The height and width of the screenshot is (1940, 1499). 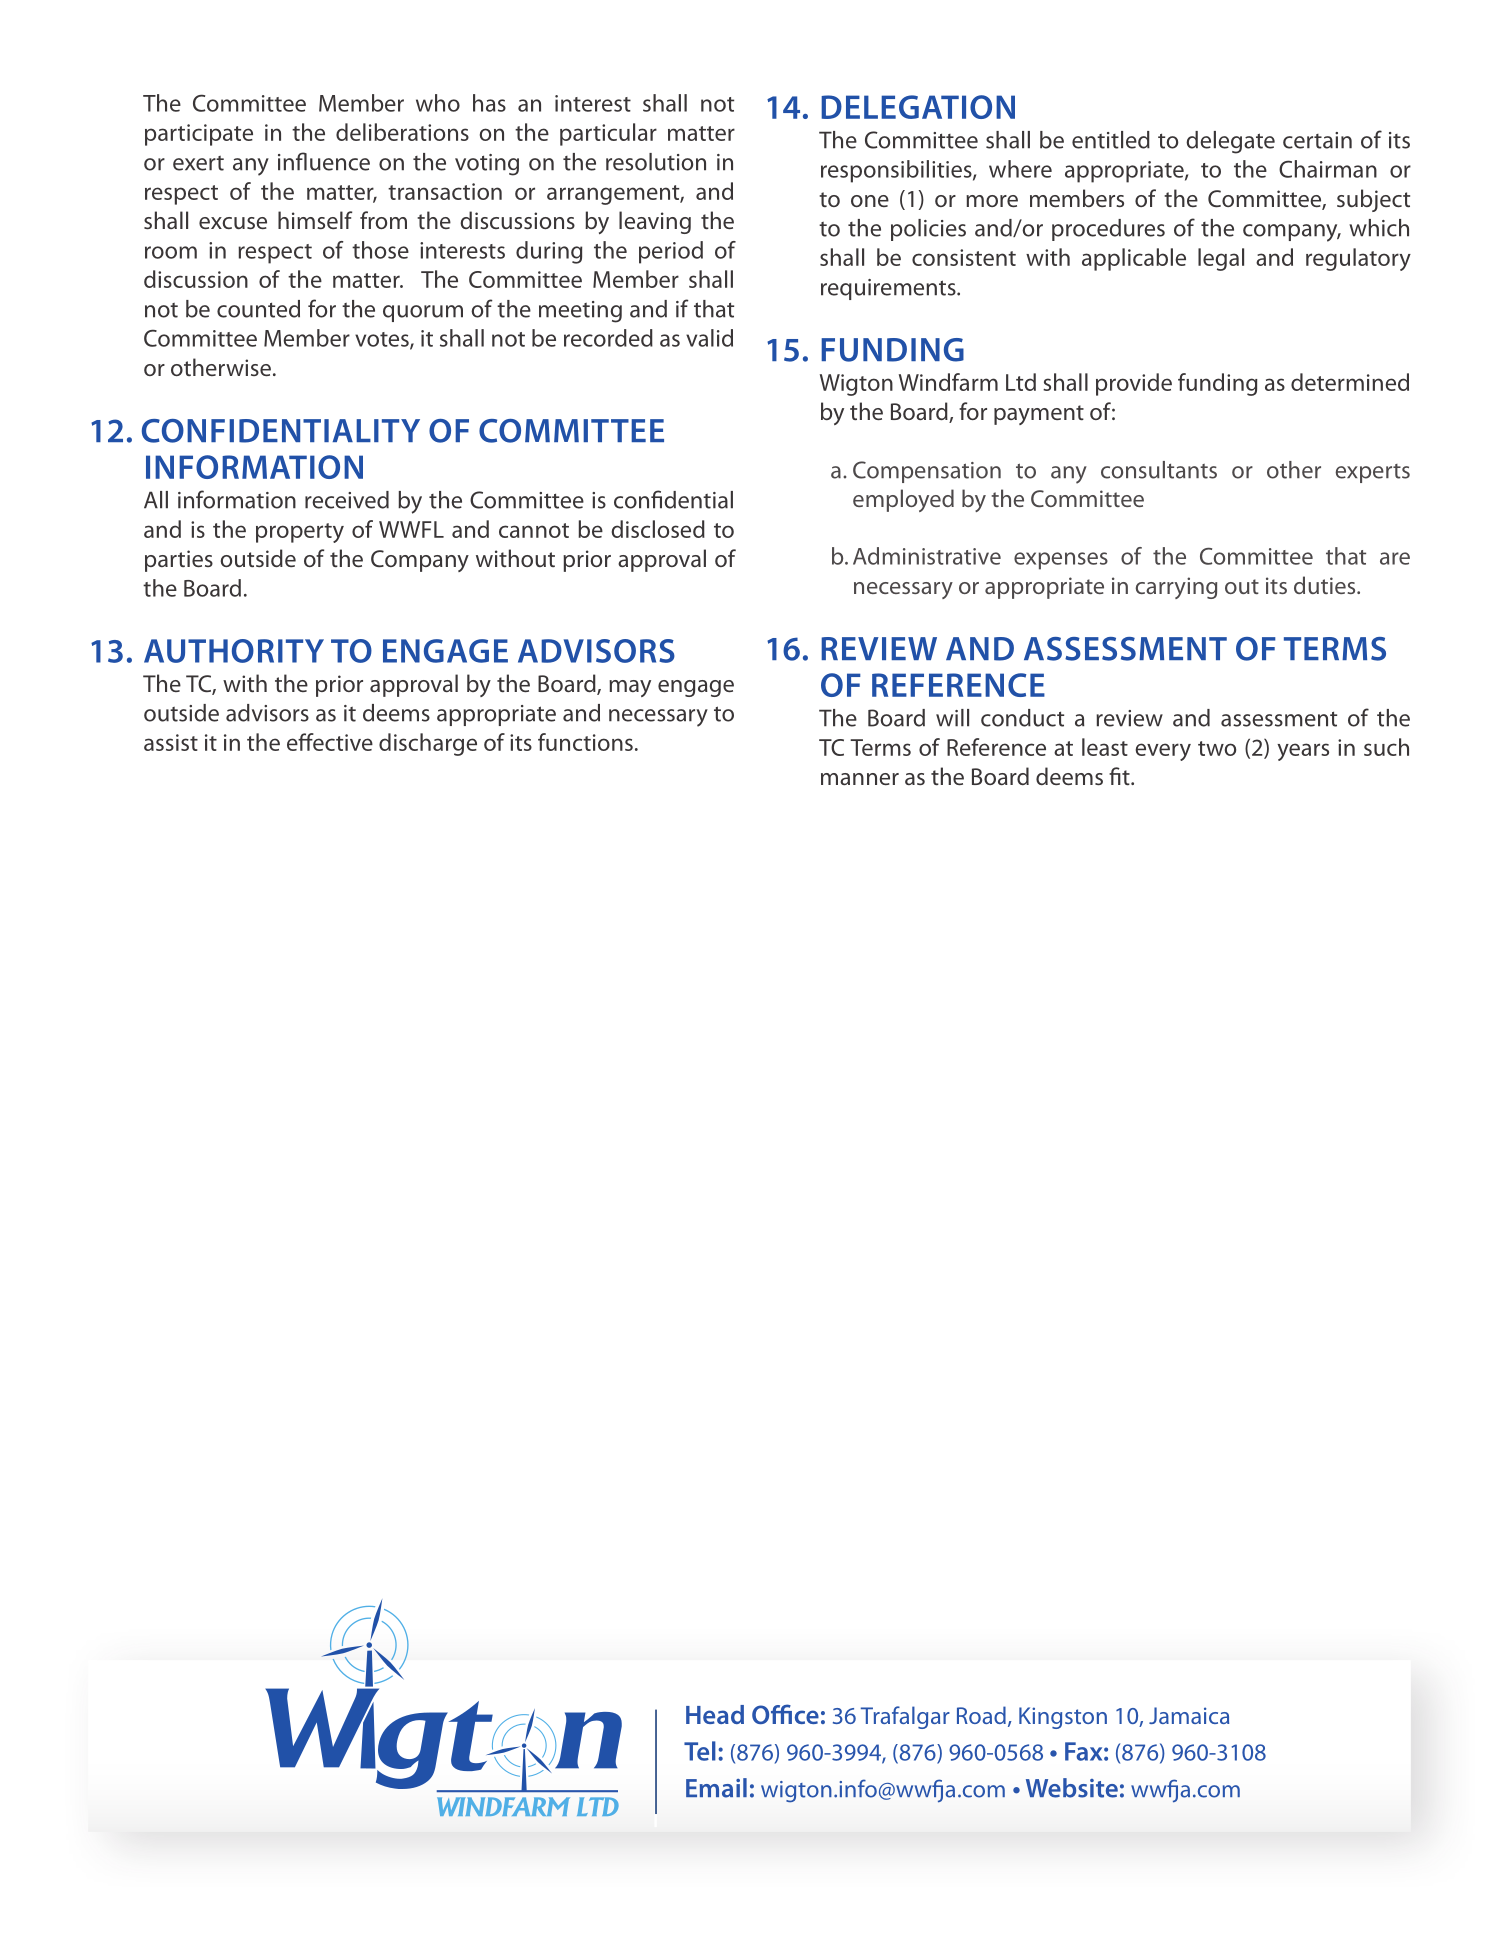 I want to click on delegate, so click(x=1230, y=142).
